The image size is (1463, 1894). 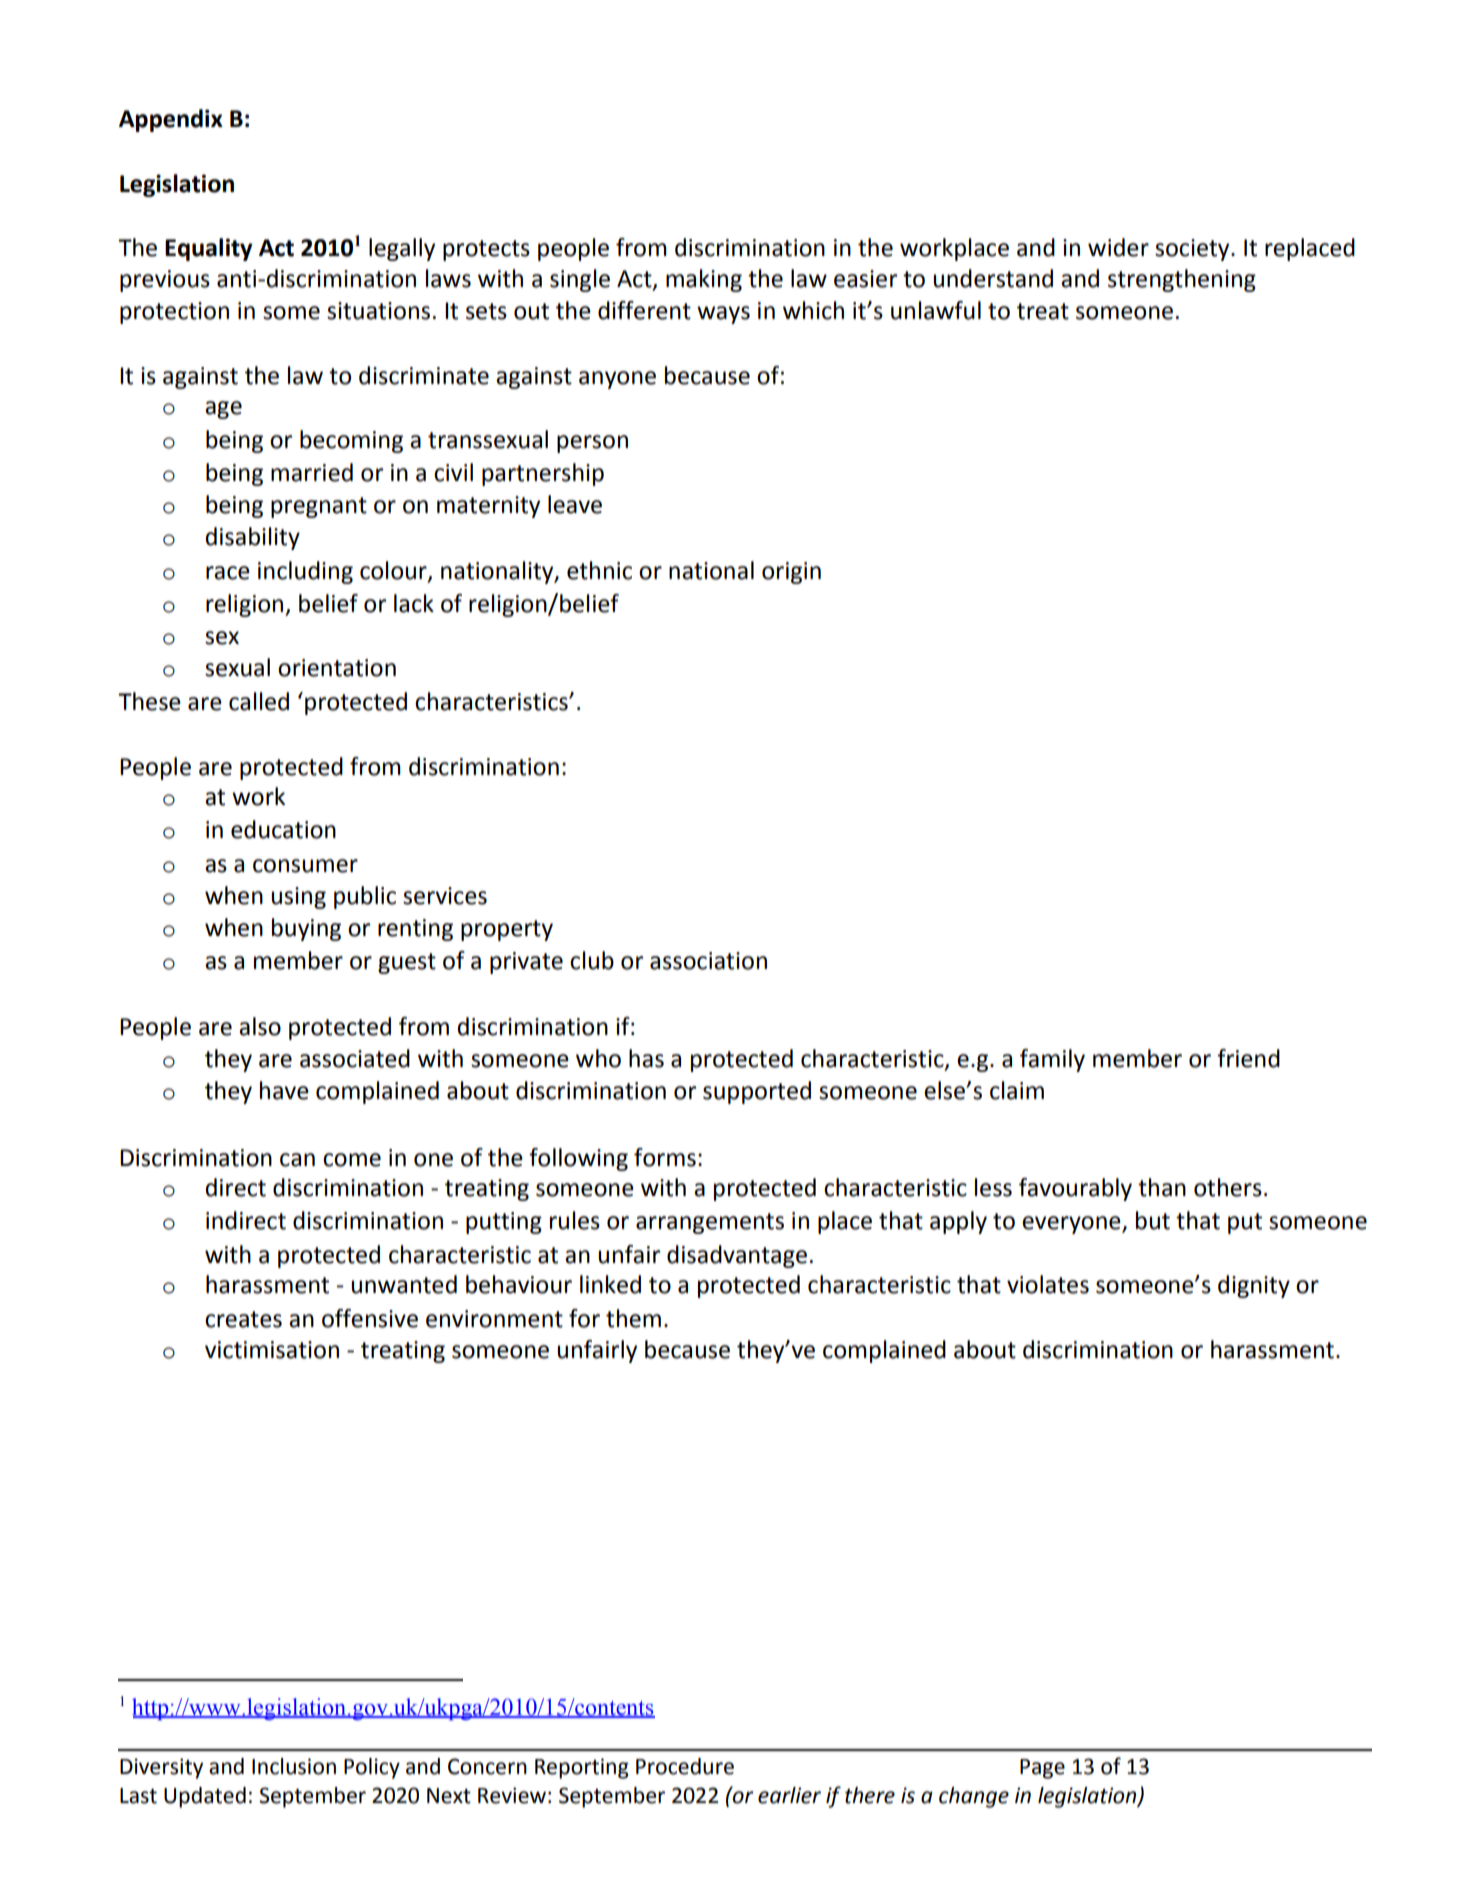 What do you see at coordinates (685, 1766) in the screenshot?
I see `Procedure` at bounding box center [685, 1766].
